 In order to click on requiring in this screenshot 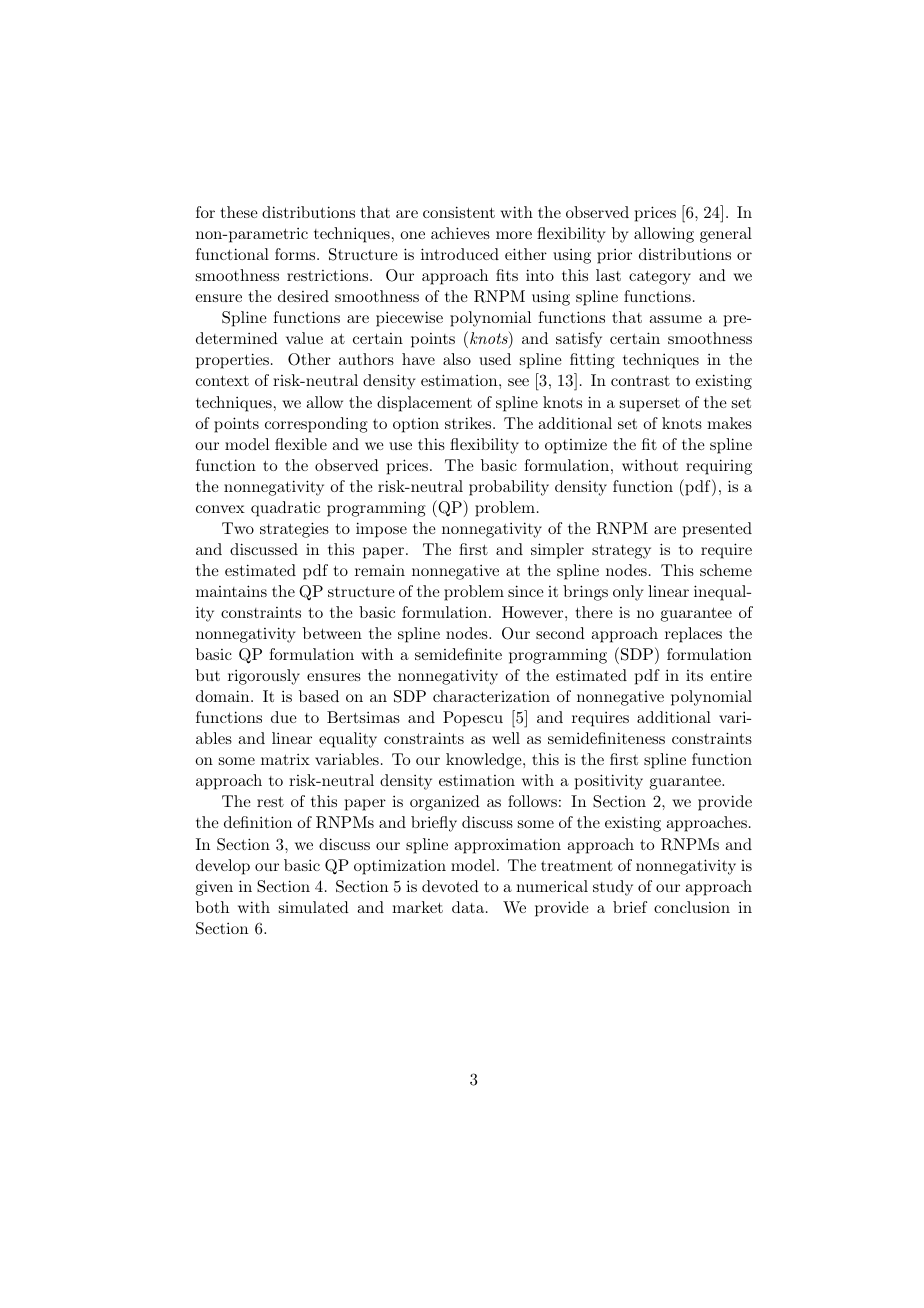, I will do `click(719, 467)`.
